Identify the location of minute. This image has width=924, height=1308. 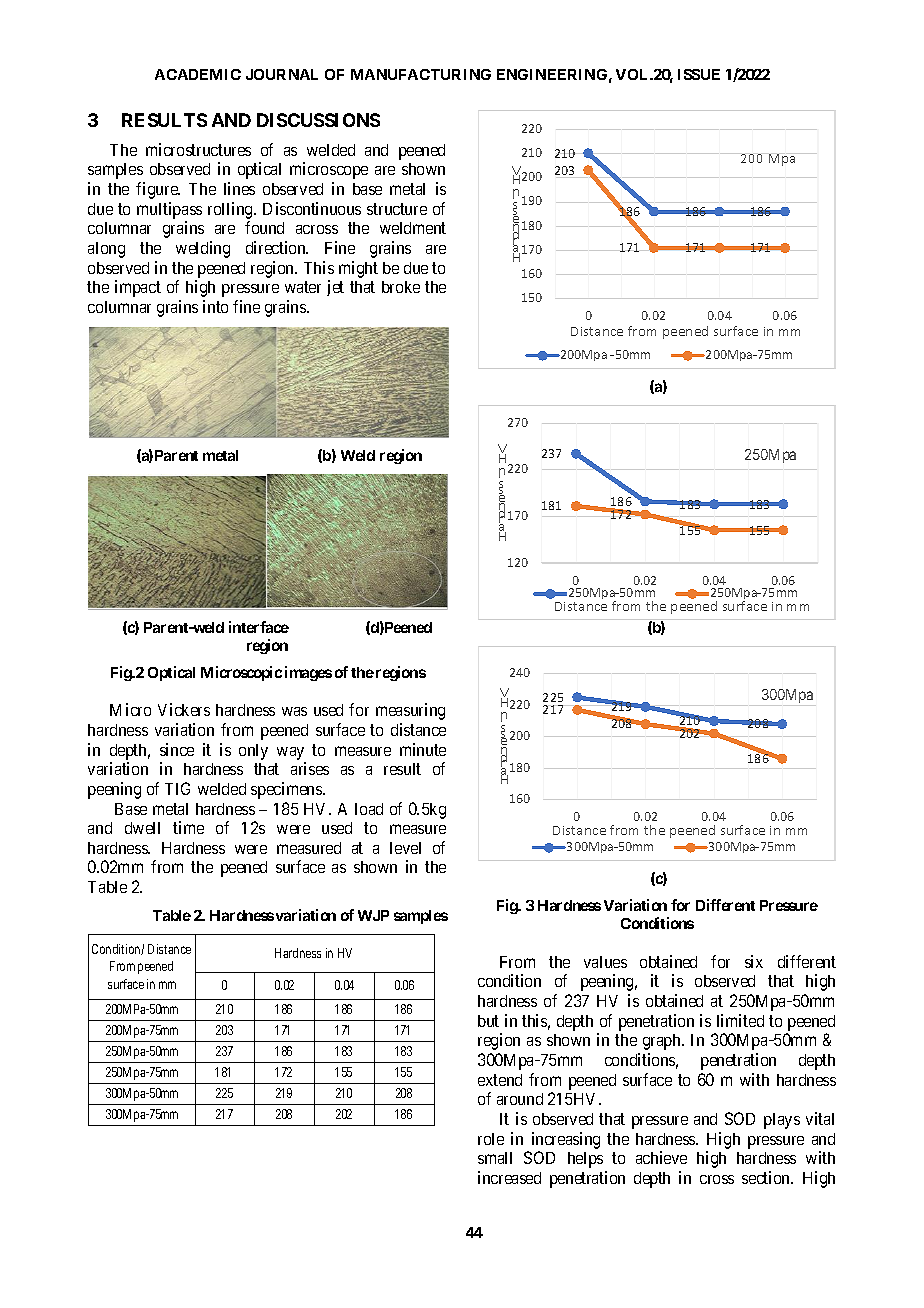
(423, 749).
